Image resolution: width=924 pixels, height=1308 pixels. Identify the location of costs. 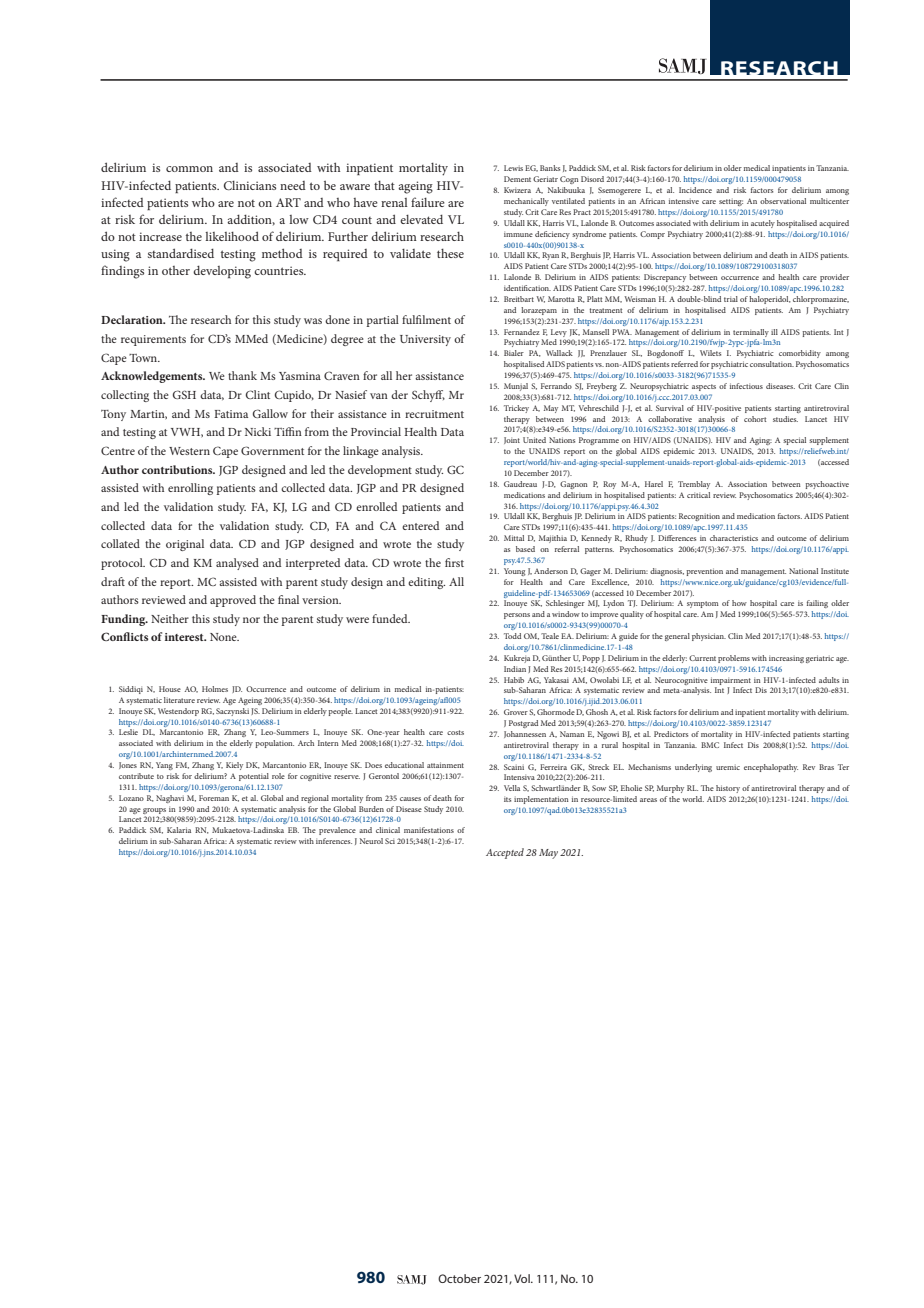
(455, 732).
